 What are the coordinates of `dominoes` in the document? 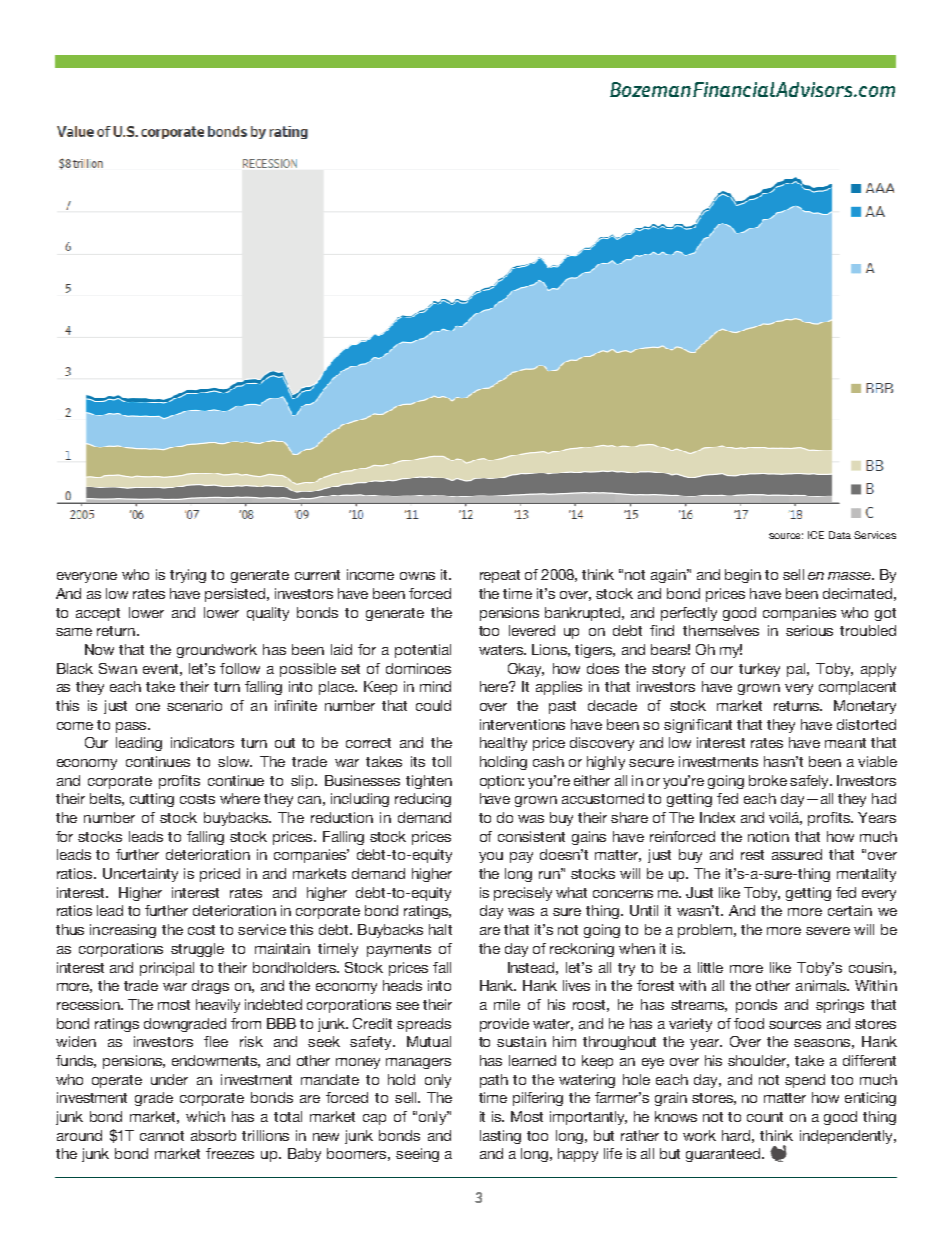 It's located at (418, 668).
